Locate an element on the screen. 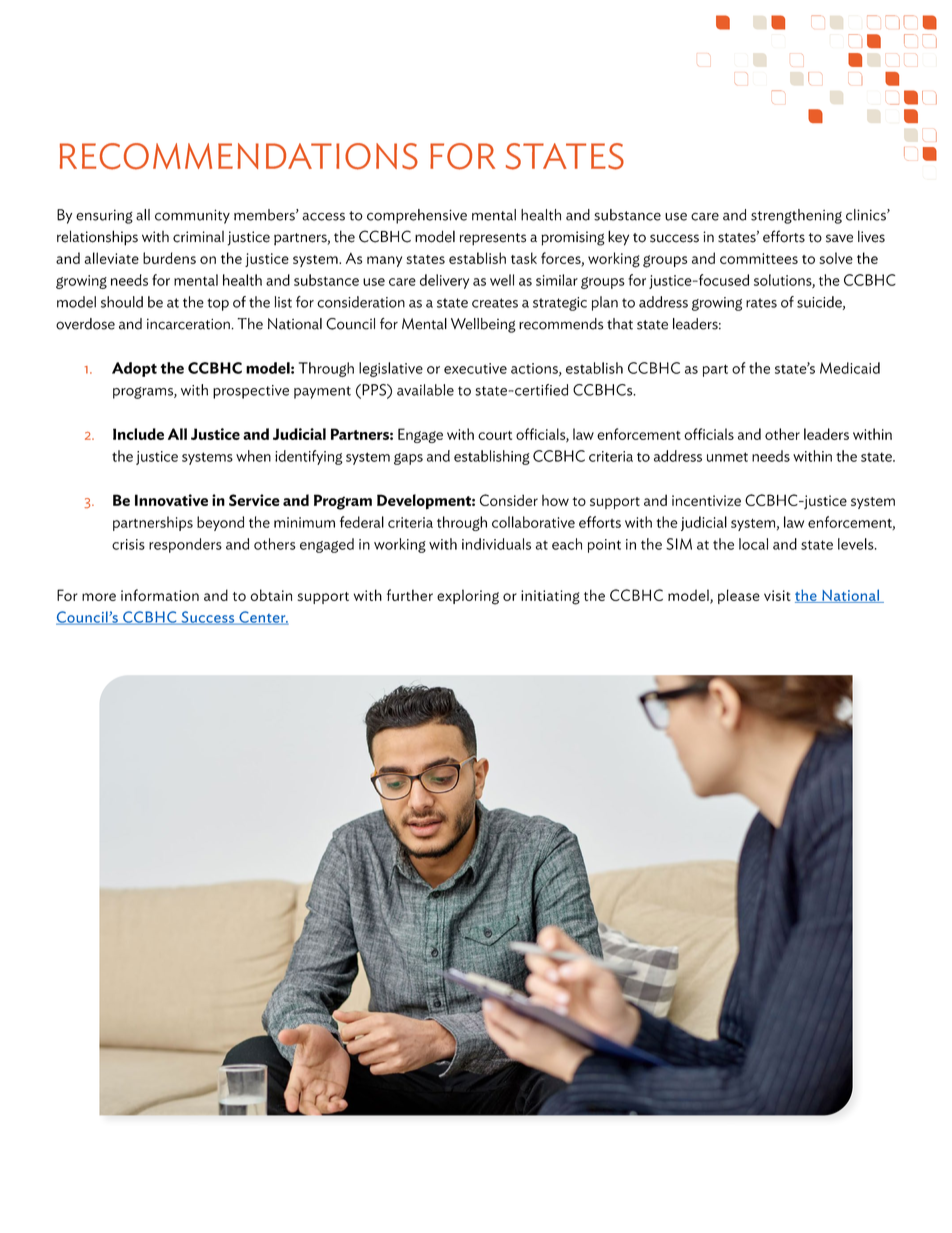  comprehensive is located at coordinates (417, 216).
